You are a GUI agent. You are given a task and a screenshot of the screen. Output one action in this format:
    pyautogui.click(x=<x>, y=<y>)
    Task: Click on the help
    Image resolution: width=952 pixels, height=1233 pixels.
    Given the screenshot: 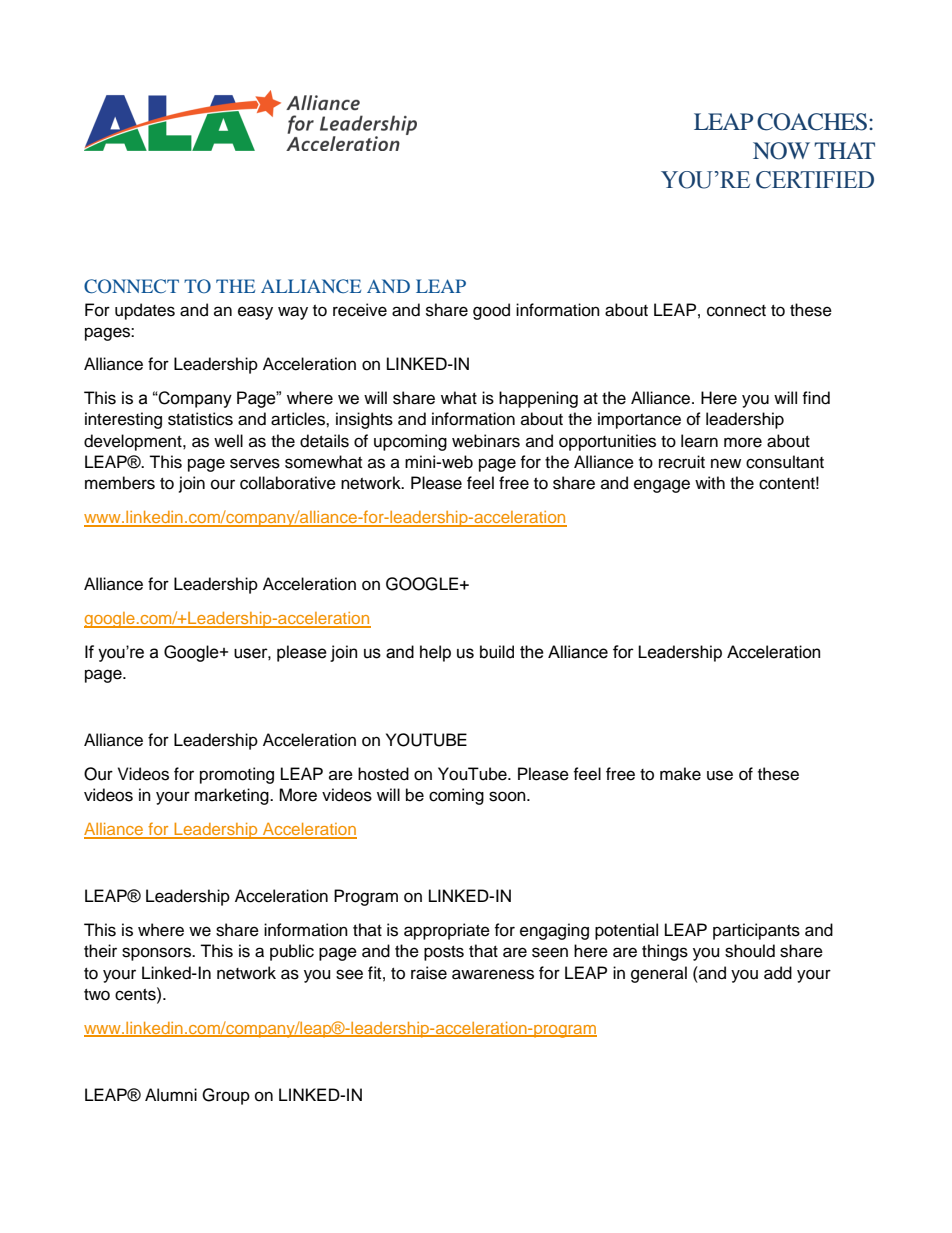 What is the action you would take?
    pyautogui.click(x=435, y=653)
